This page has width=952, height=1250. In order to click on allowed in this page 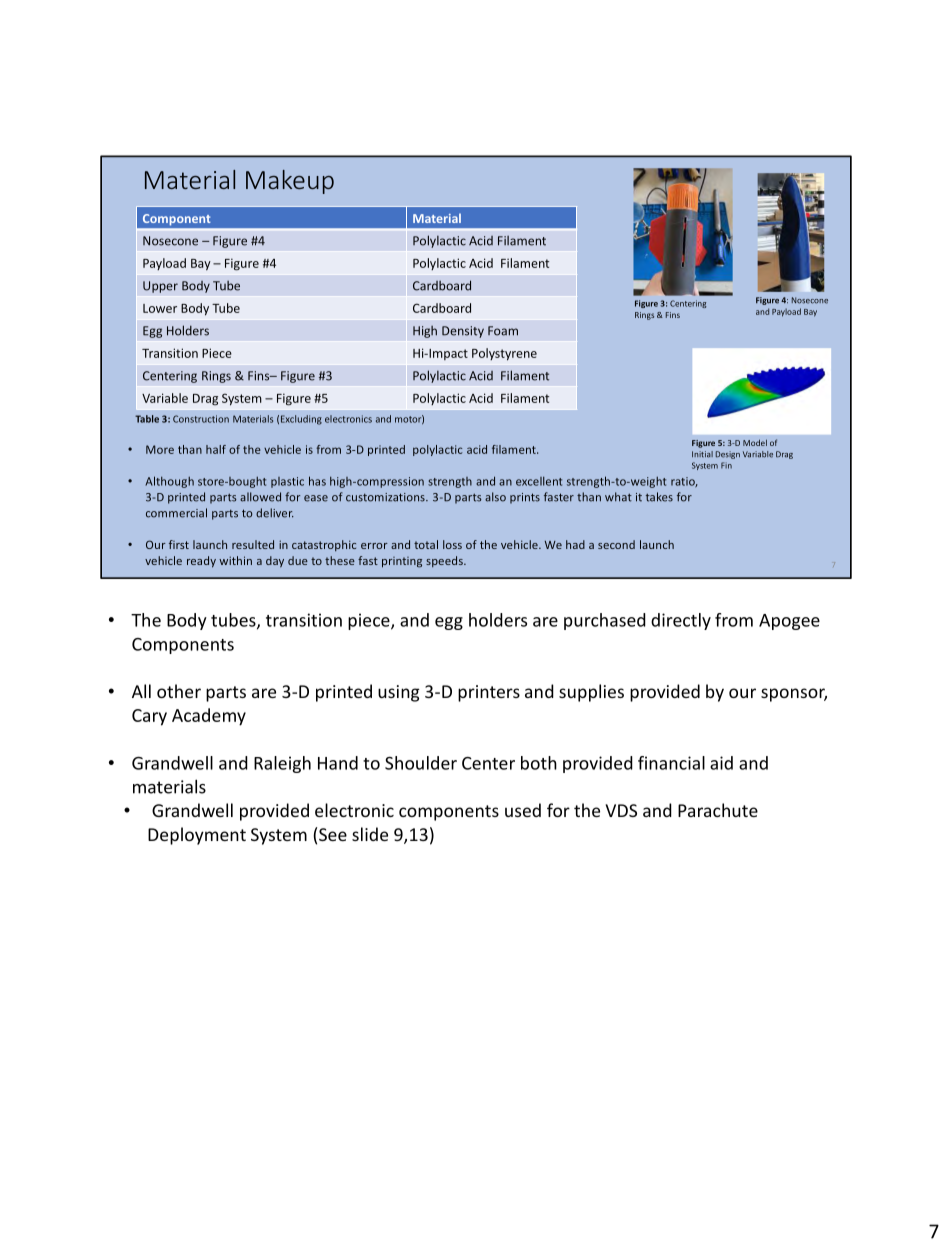, I will do `click(260, 497)`.
